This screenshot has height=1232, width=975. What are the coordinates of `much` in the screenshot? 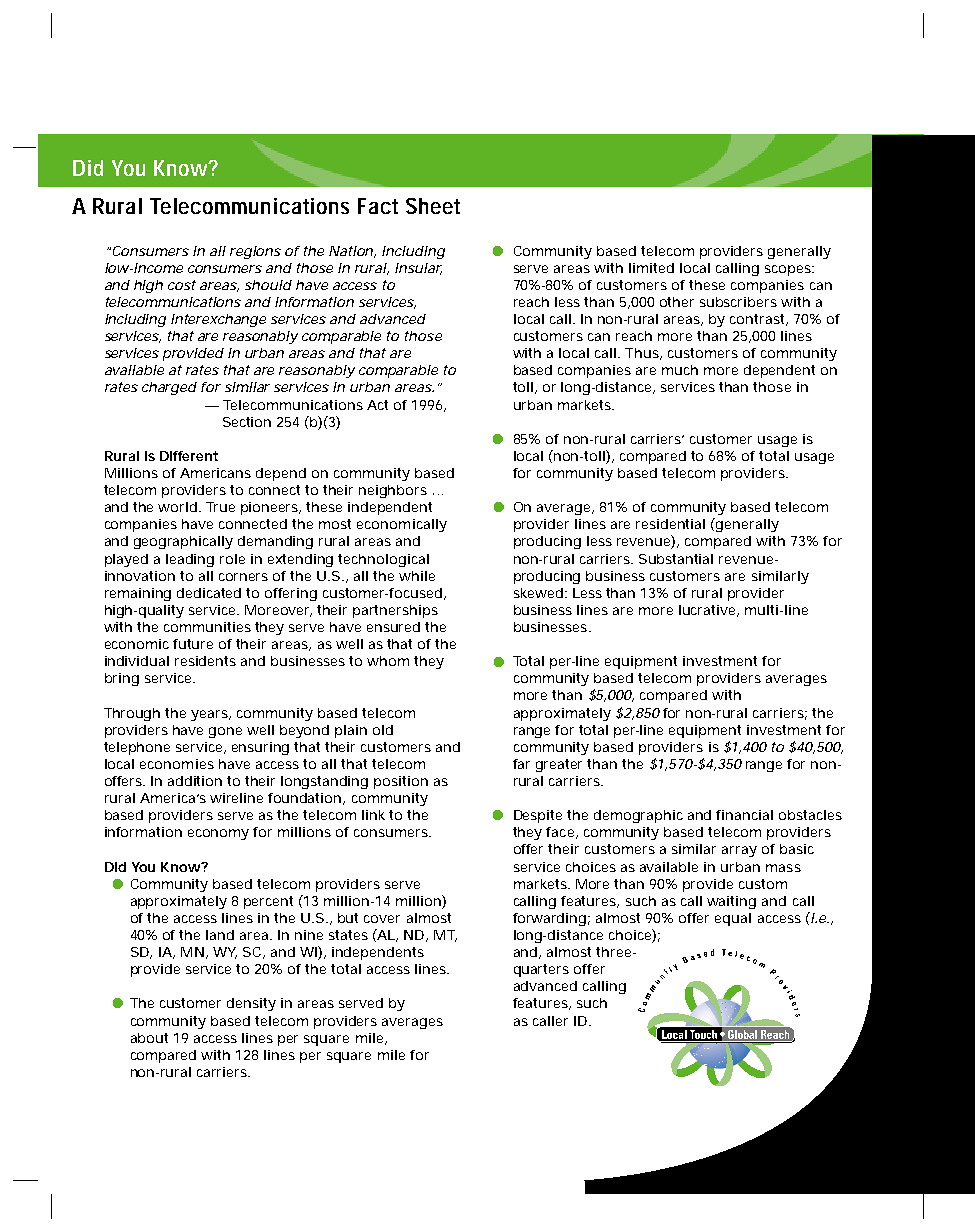 It's located at (680, 370).
